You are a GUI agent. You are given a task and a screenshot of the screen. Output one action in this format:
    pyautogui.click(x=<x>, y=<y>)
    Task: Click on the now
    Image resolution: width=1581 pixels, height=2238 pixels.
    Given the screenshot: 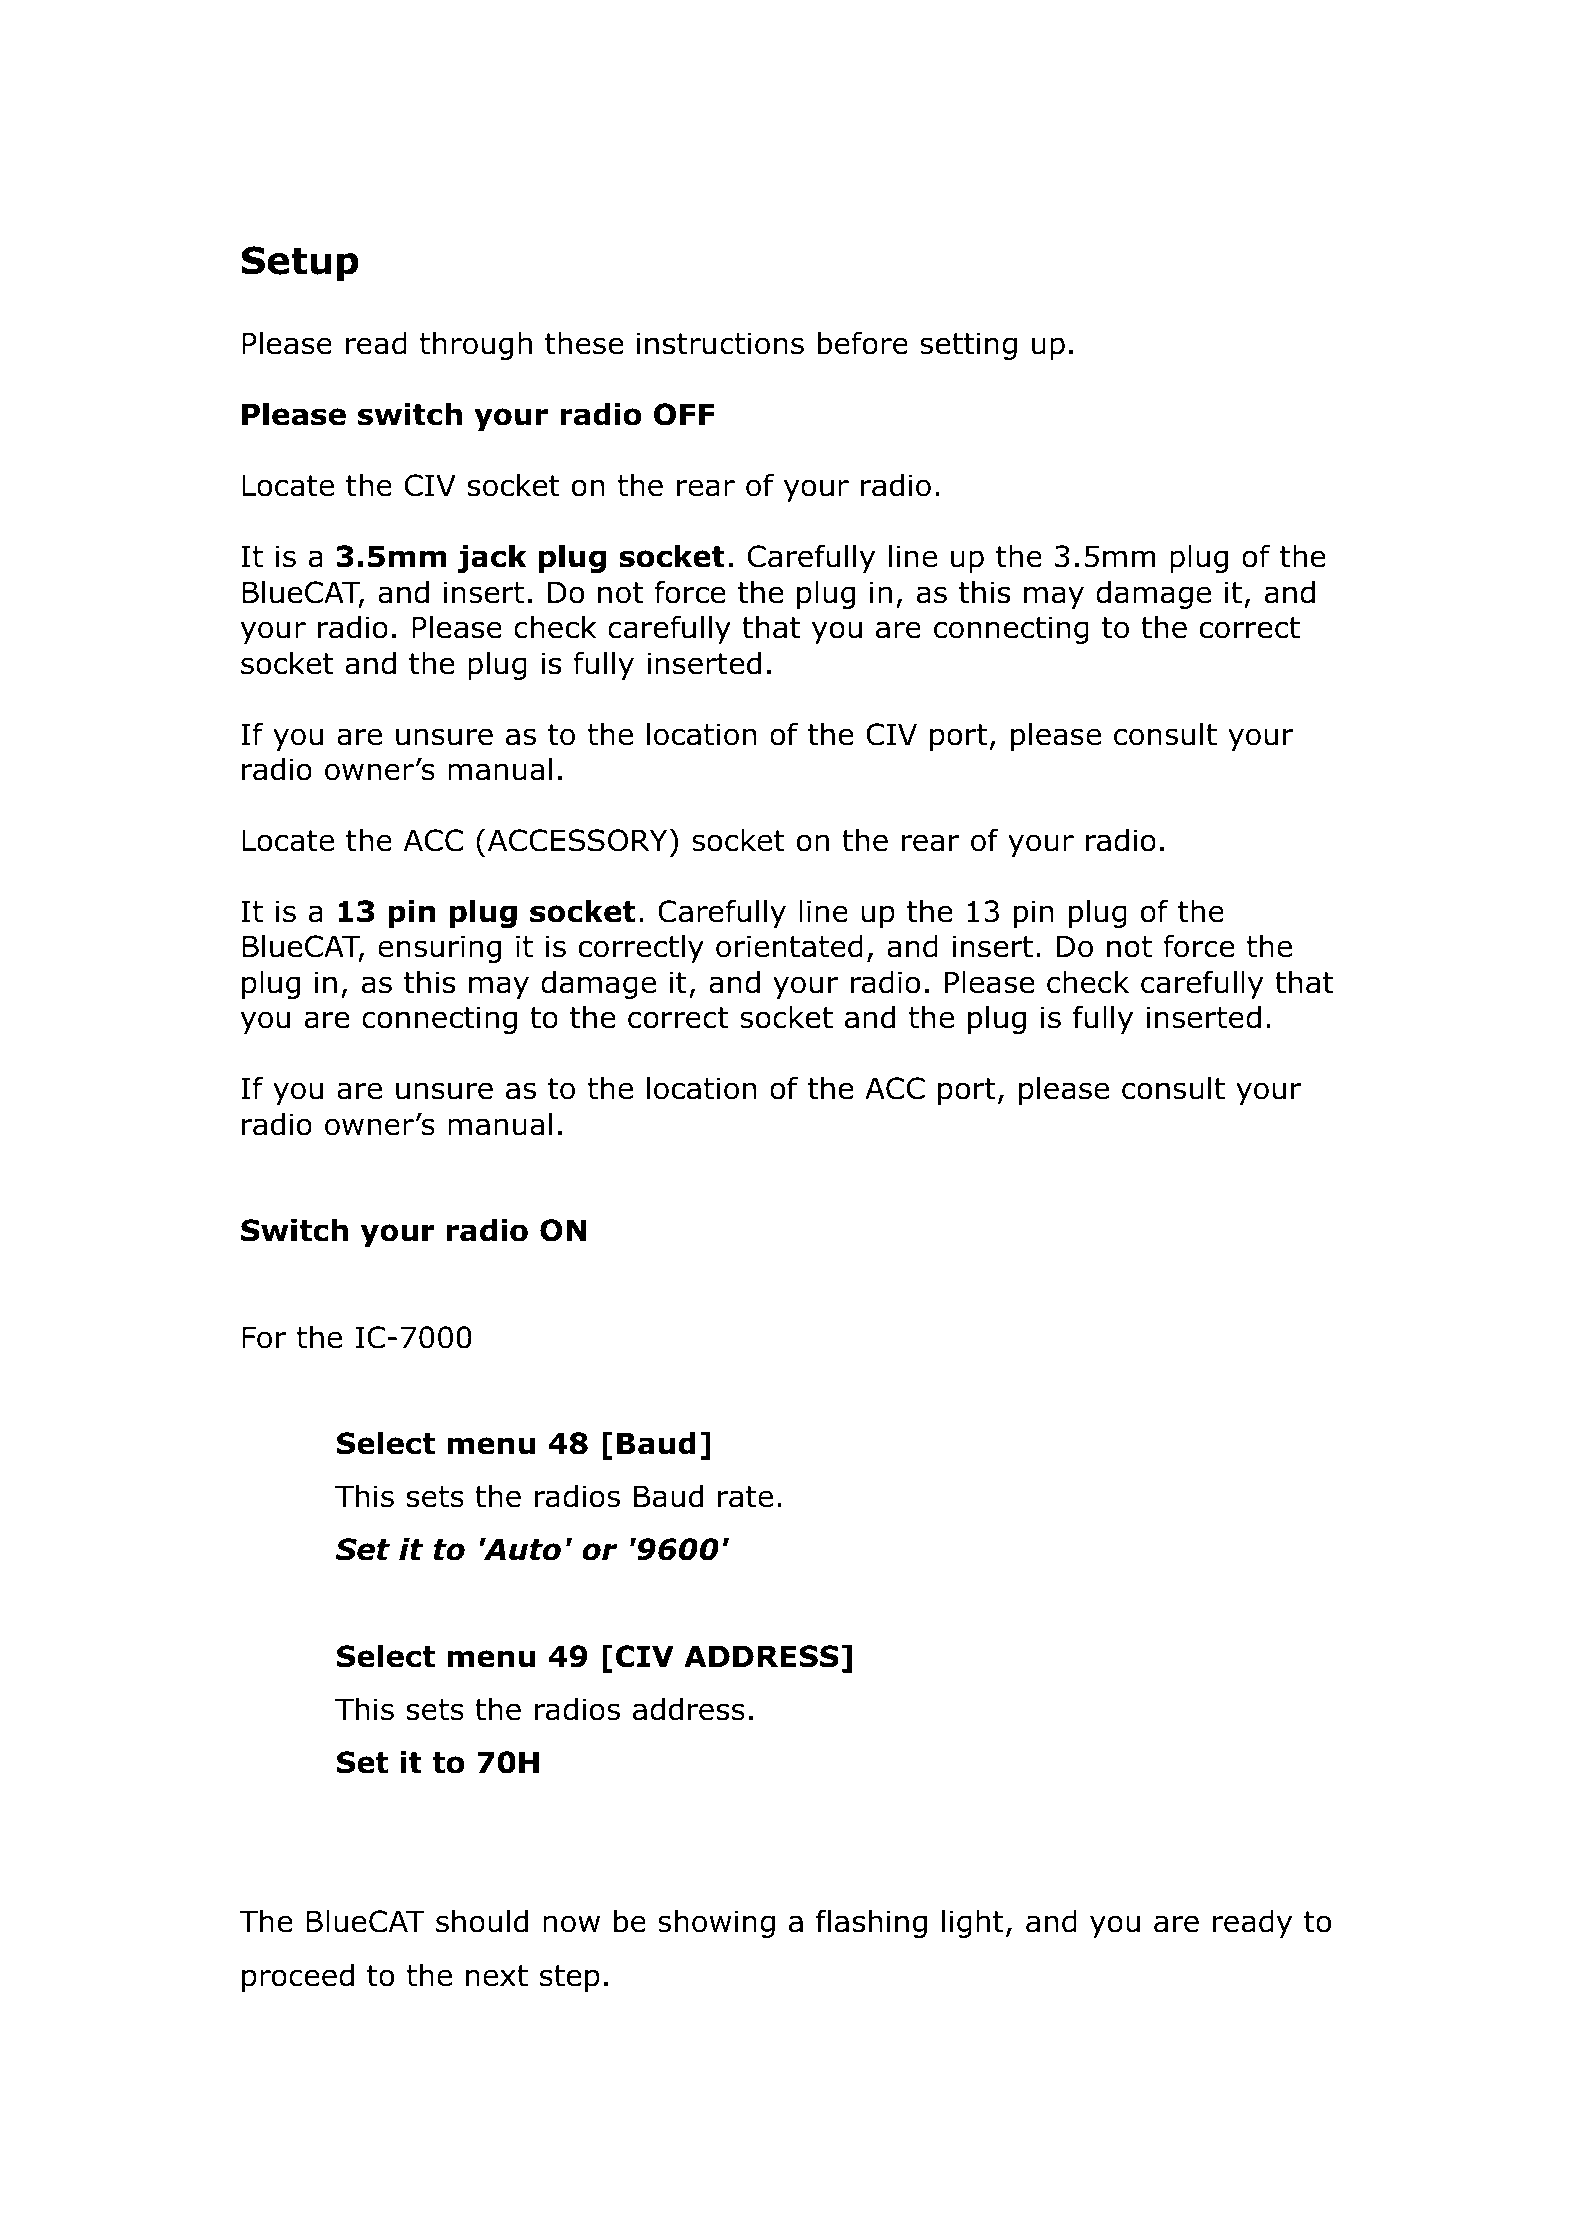 What is the action you would take?
    pyautogui.click(x=571, y=1924)
